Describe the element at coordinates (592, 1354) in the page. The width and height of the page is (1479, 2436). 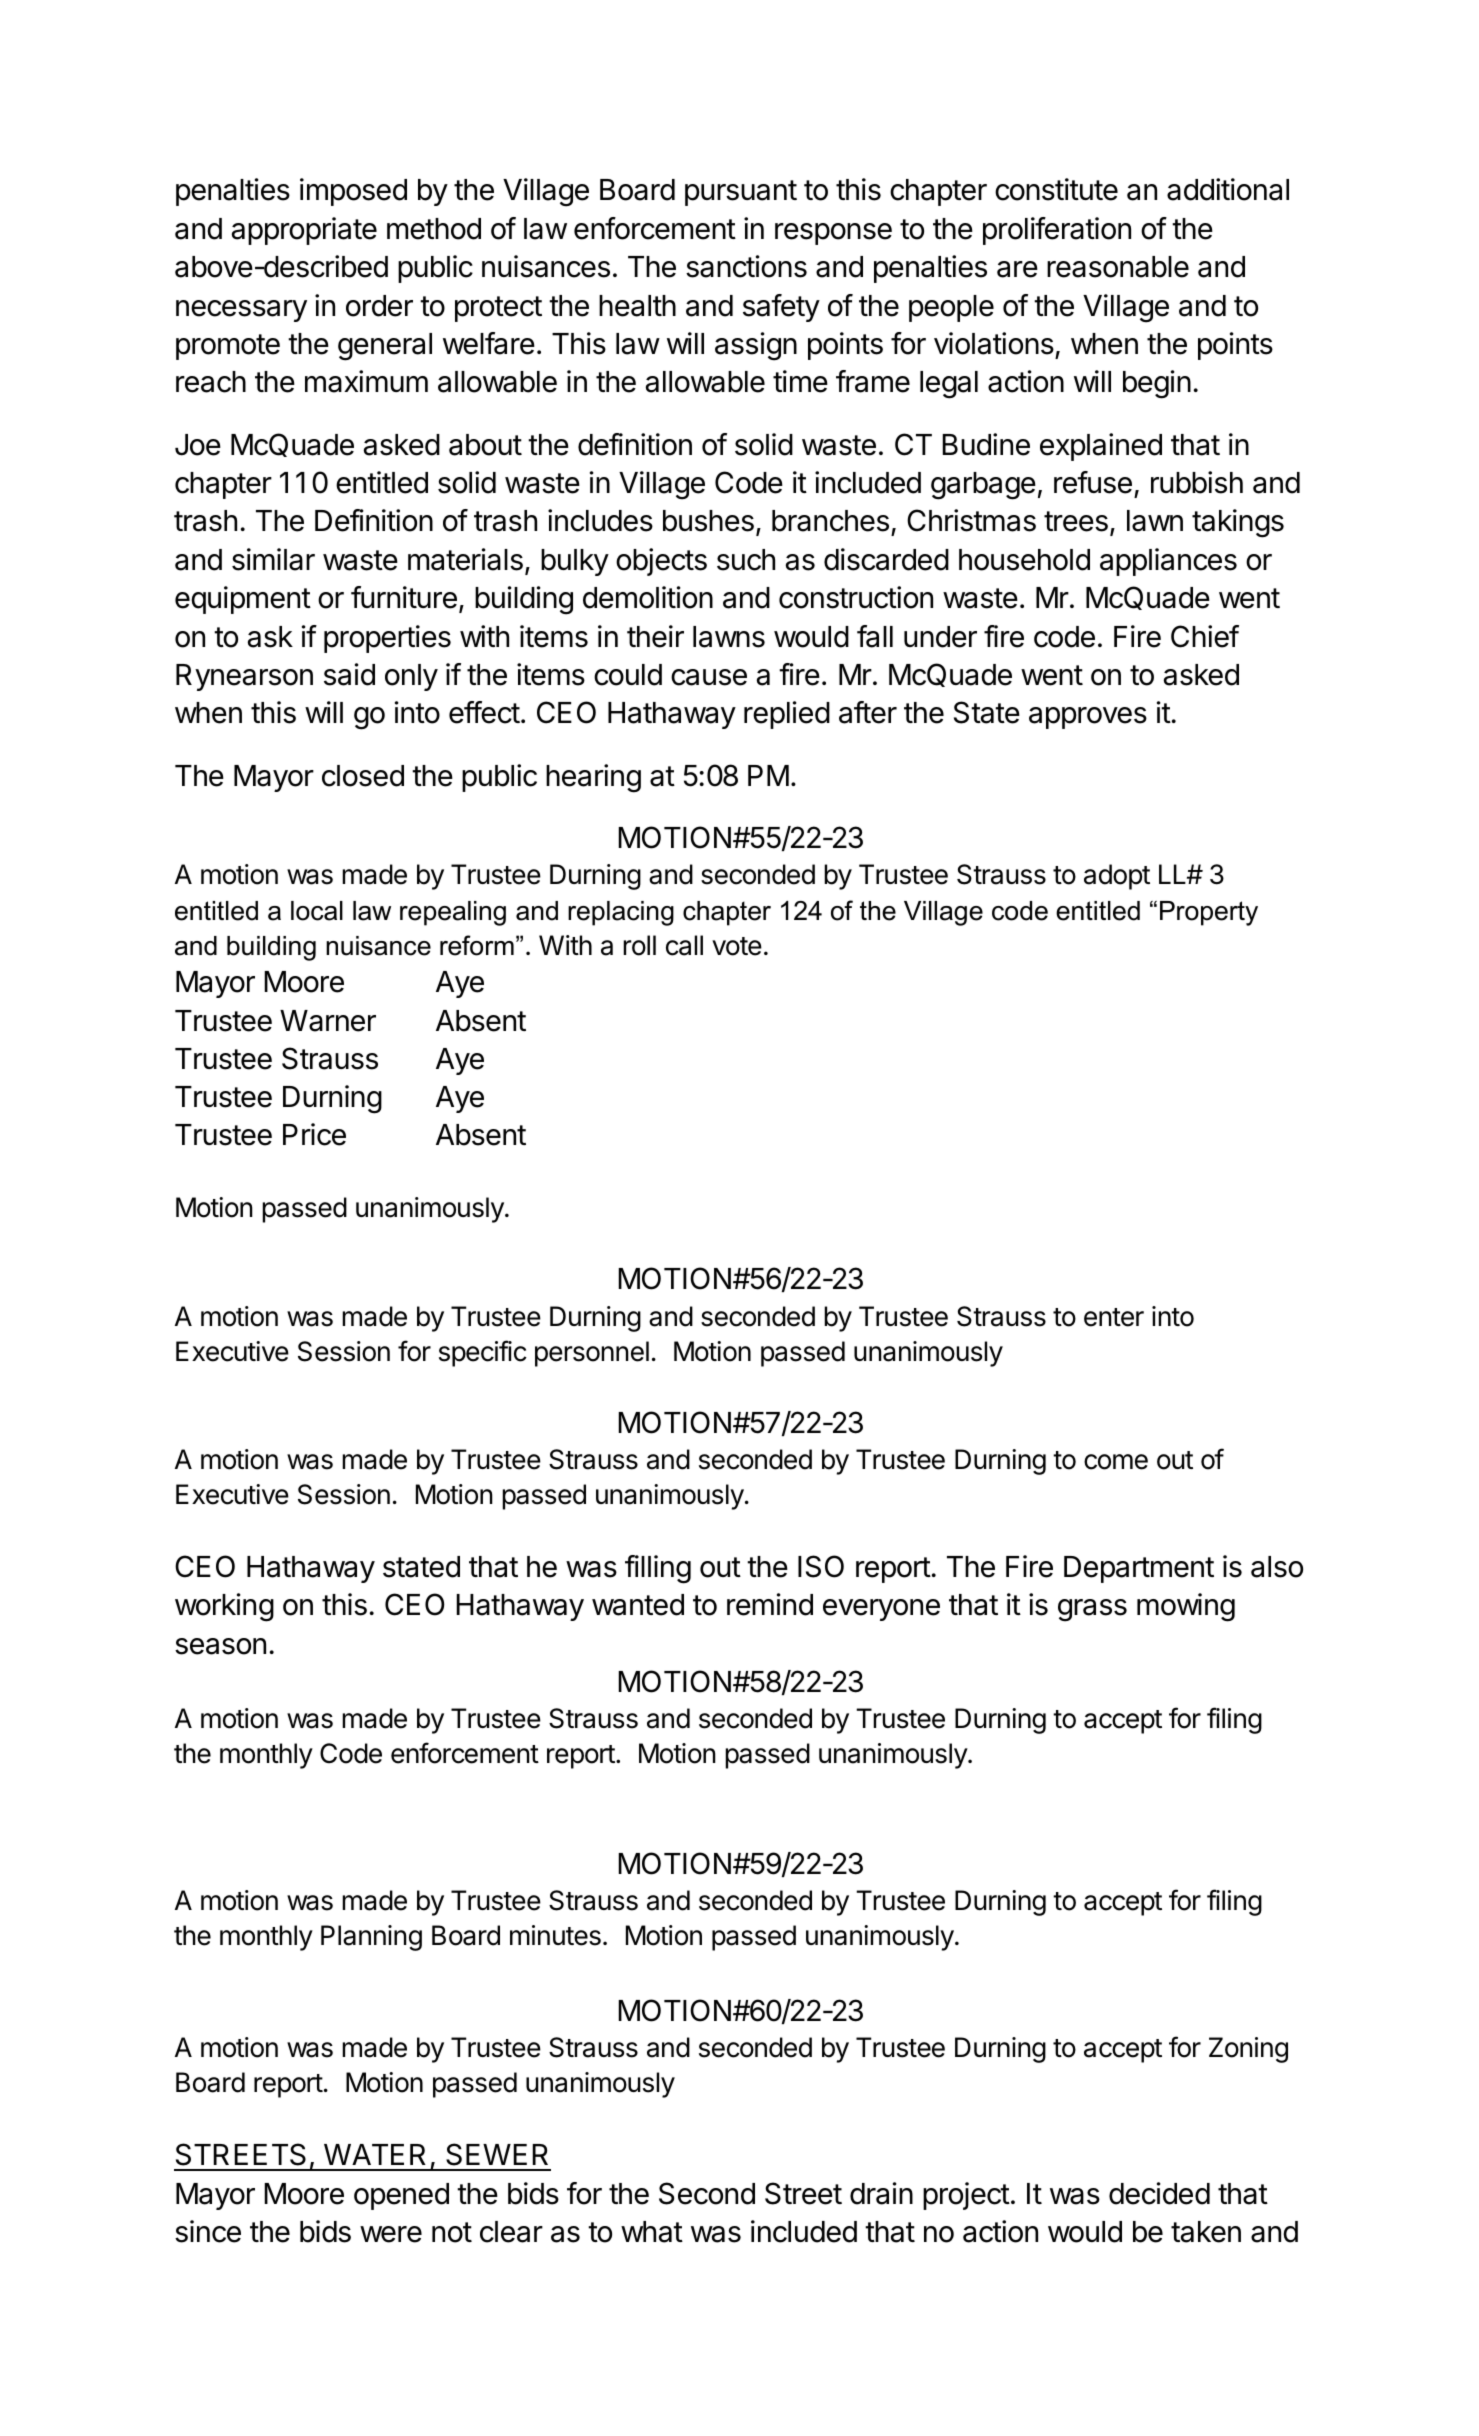
I see `personnel` at that location.
